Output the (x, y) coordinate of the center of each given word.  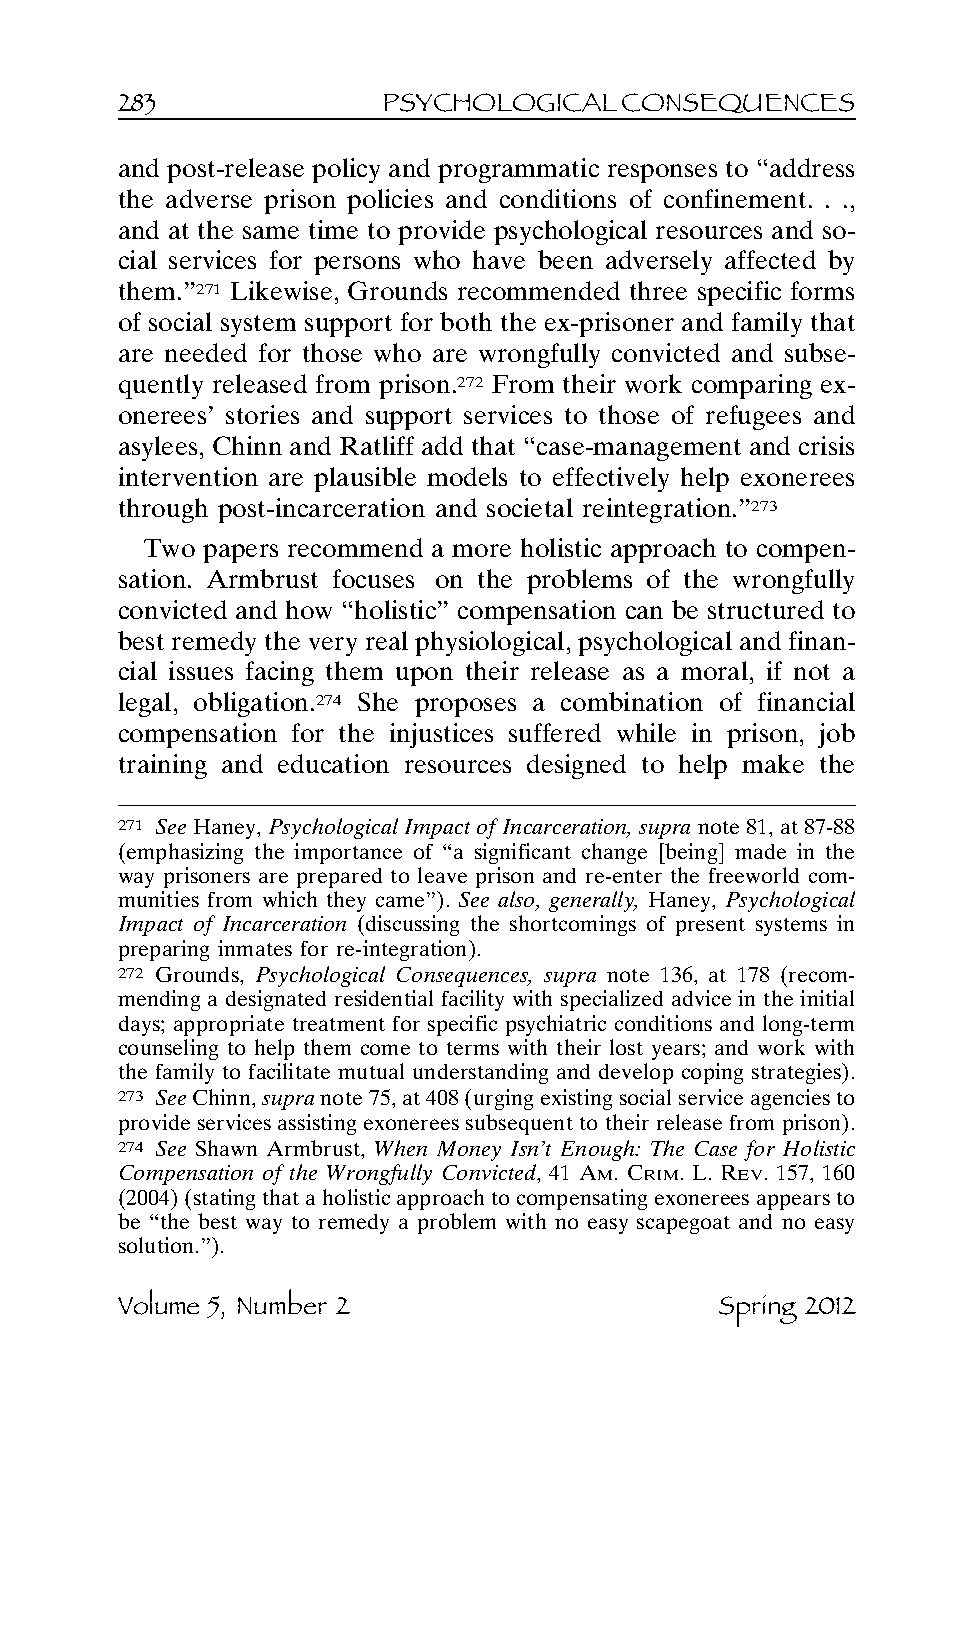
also (518, 901)
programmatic (518, 170)
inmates (255, 948)
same (271, 232)
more (481, 550)
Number (282, 1301)
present (710, 927)
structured (766, 609)
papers (240, 553)
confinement (735, 198)
